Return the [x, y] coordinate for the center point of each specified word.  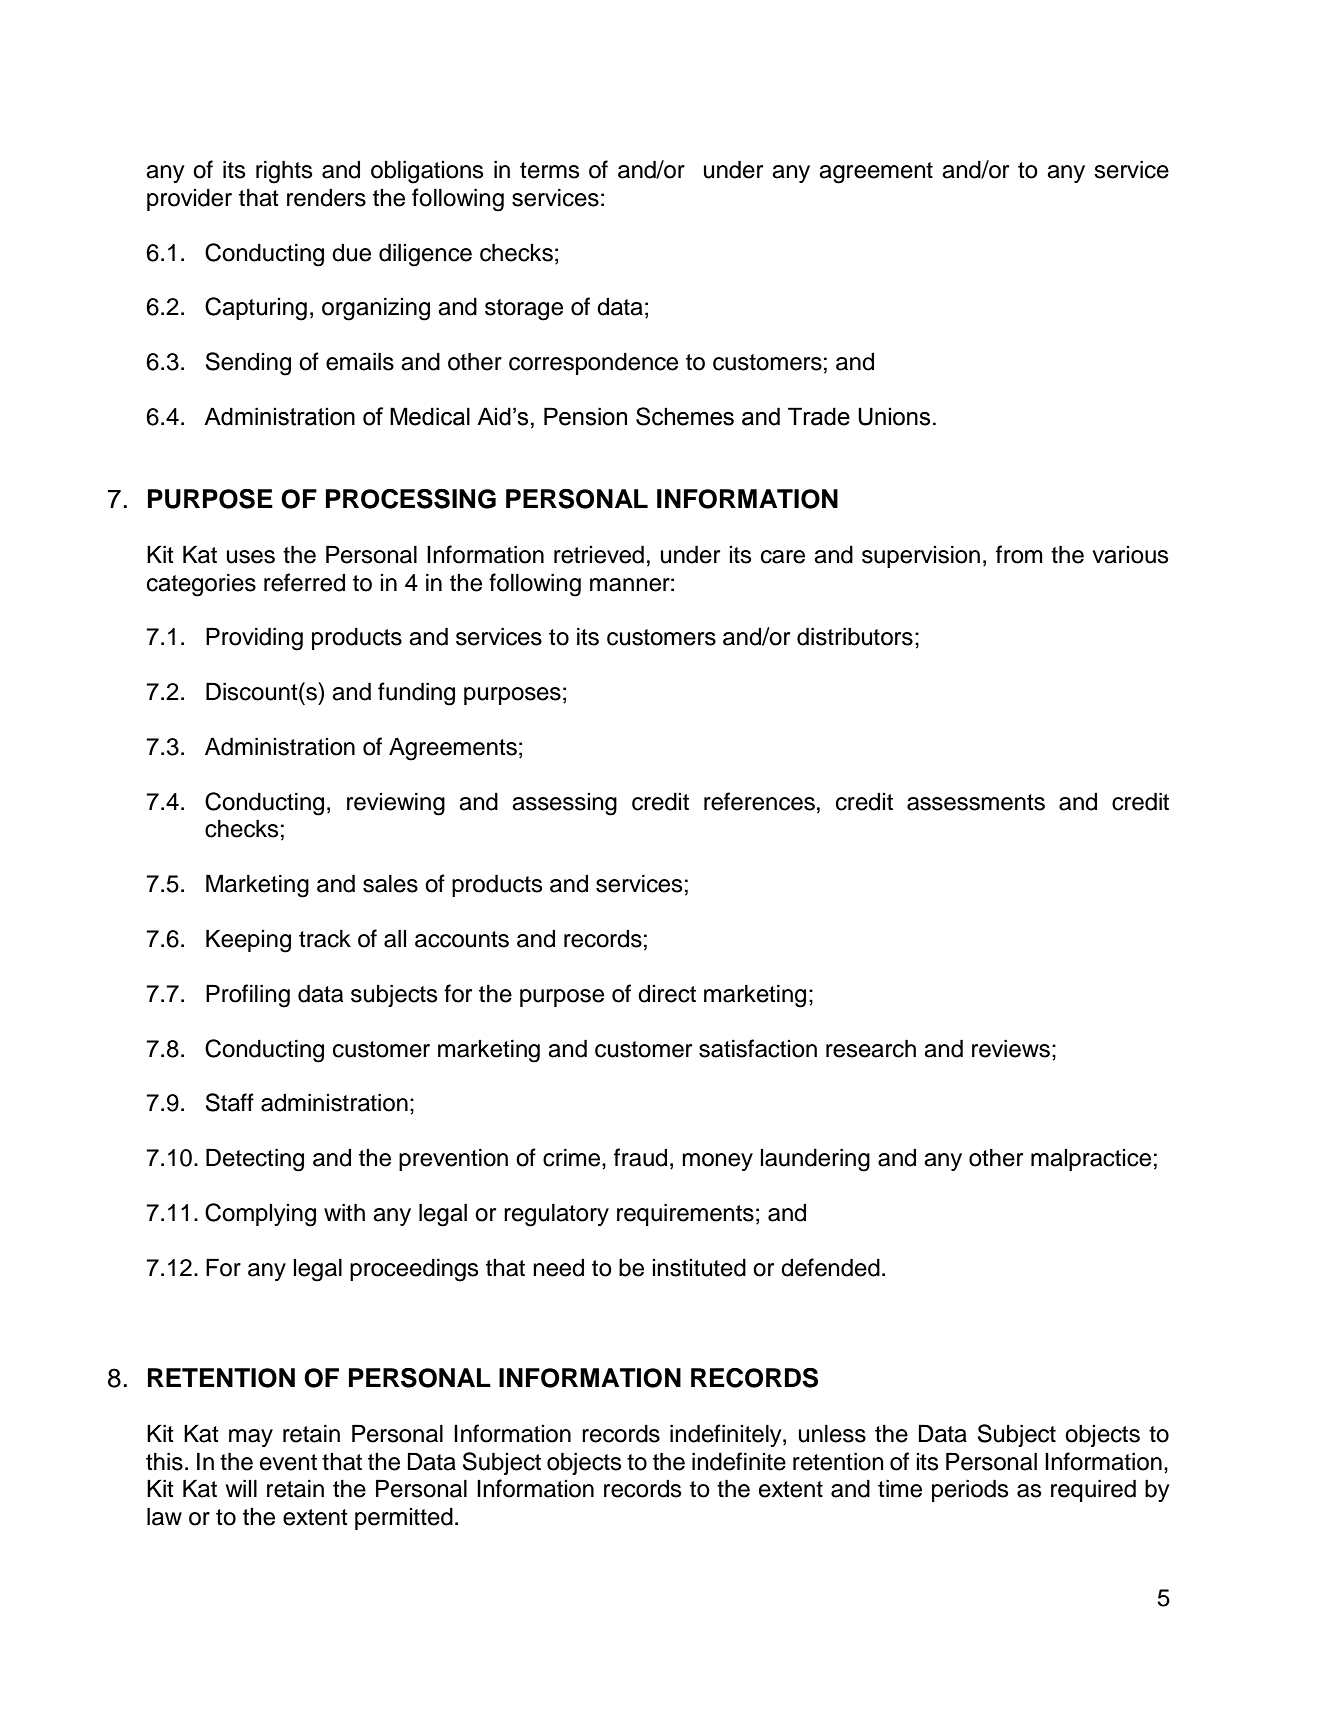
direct [667, 994]
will [241, 1488]
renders [326, 198]
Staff [230, 1102]
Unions [894, 416]
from [1019, 554]
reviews [1011, 1048]
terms [549, 170]
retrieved [599, 554]
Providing [254, 639]
